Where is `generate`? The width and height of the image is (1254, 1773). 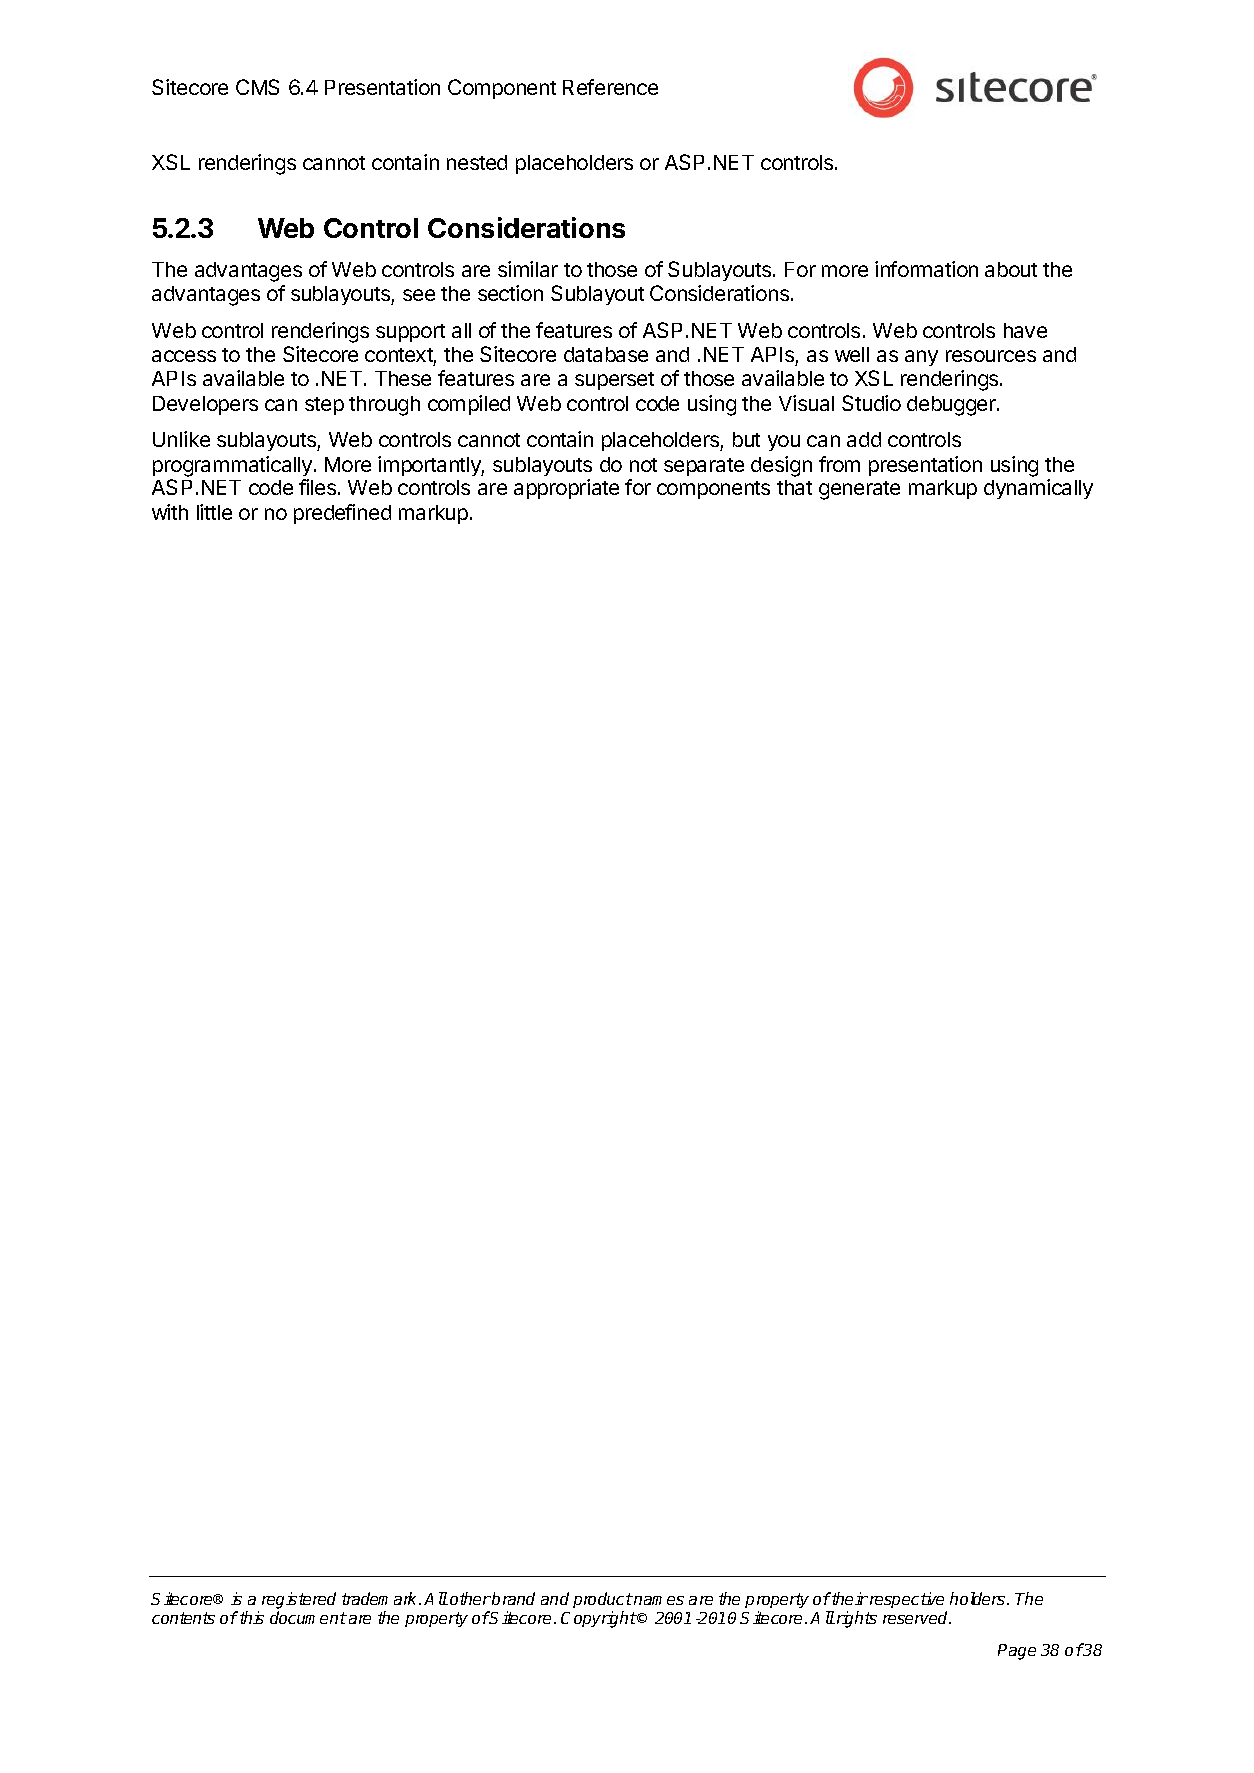 generate is located at coordinates (859, 490).
